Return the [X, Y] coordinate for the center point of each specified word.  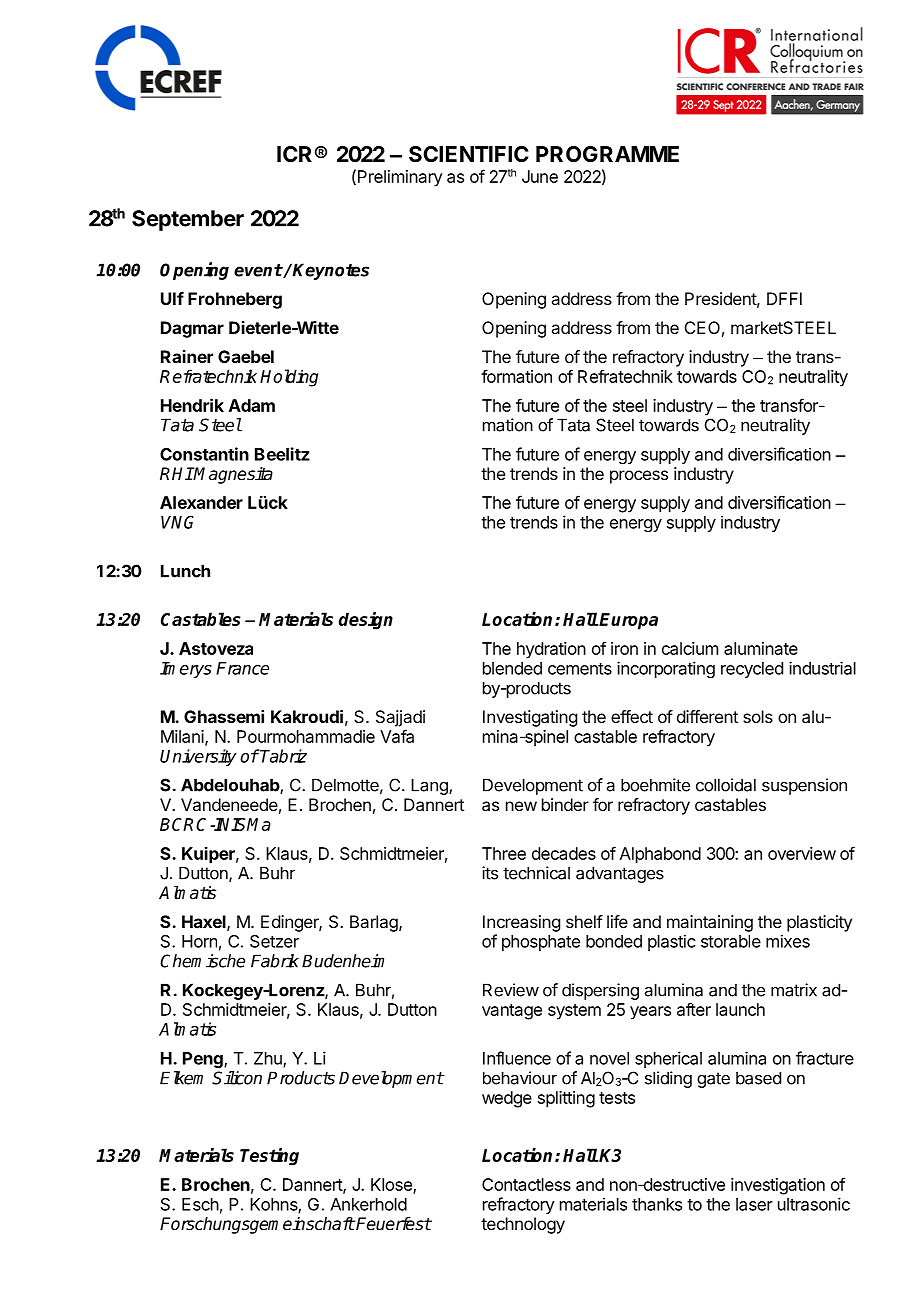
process [639, 477]
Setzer [274, 941]
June [540, 176]
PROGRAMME [607, 154]
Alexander [201, 502]
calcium [690, 648]
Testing [269, 1156]
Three [504, 853]
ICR [294, 154]
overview [802, 853]
